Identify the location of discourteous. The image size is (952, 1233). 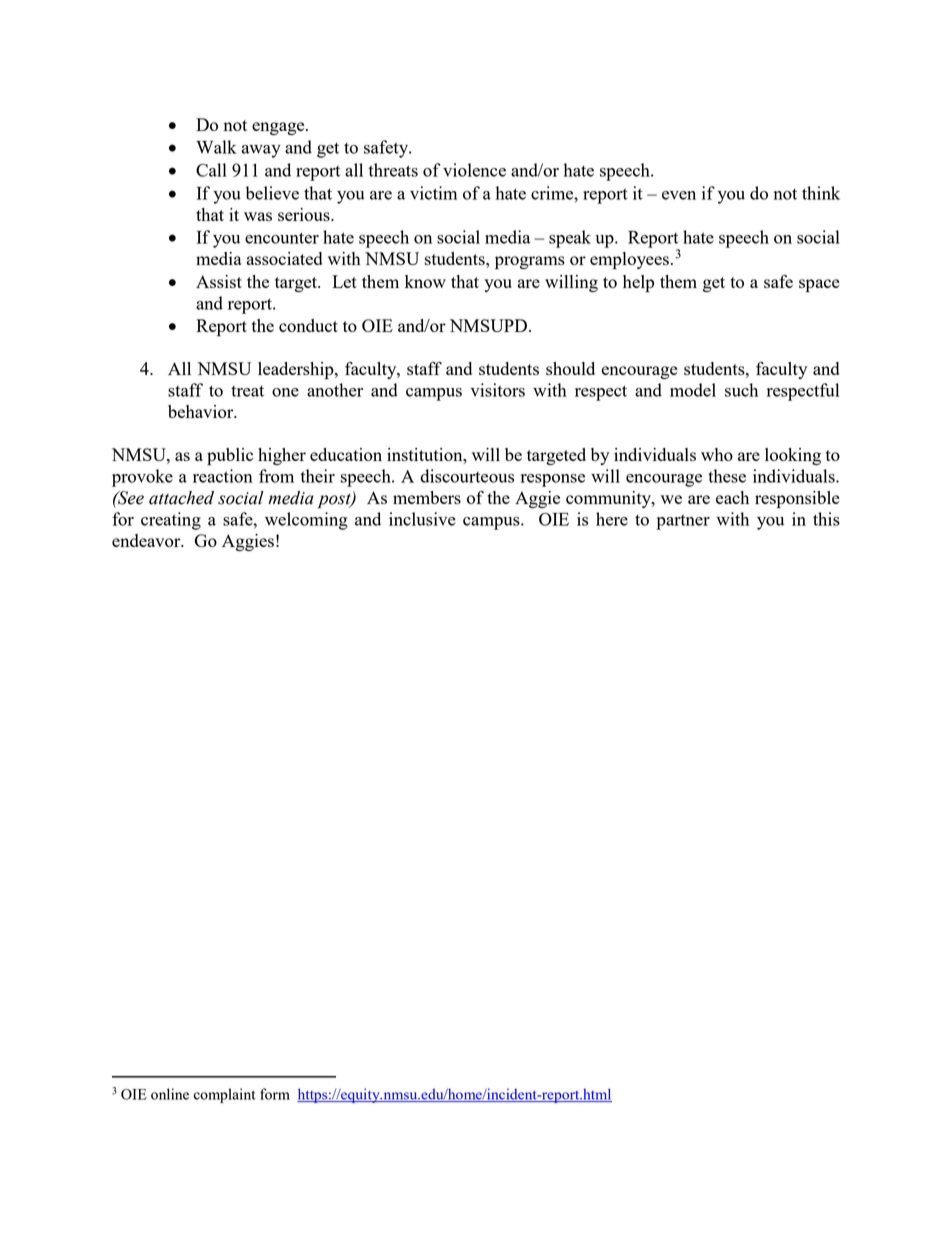
(467, 476).
